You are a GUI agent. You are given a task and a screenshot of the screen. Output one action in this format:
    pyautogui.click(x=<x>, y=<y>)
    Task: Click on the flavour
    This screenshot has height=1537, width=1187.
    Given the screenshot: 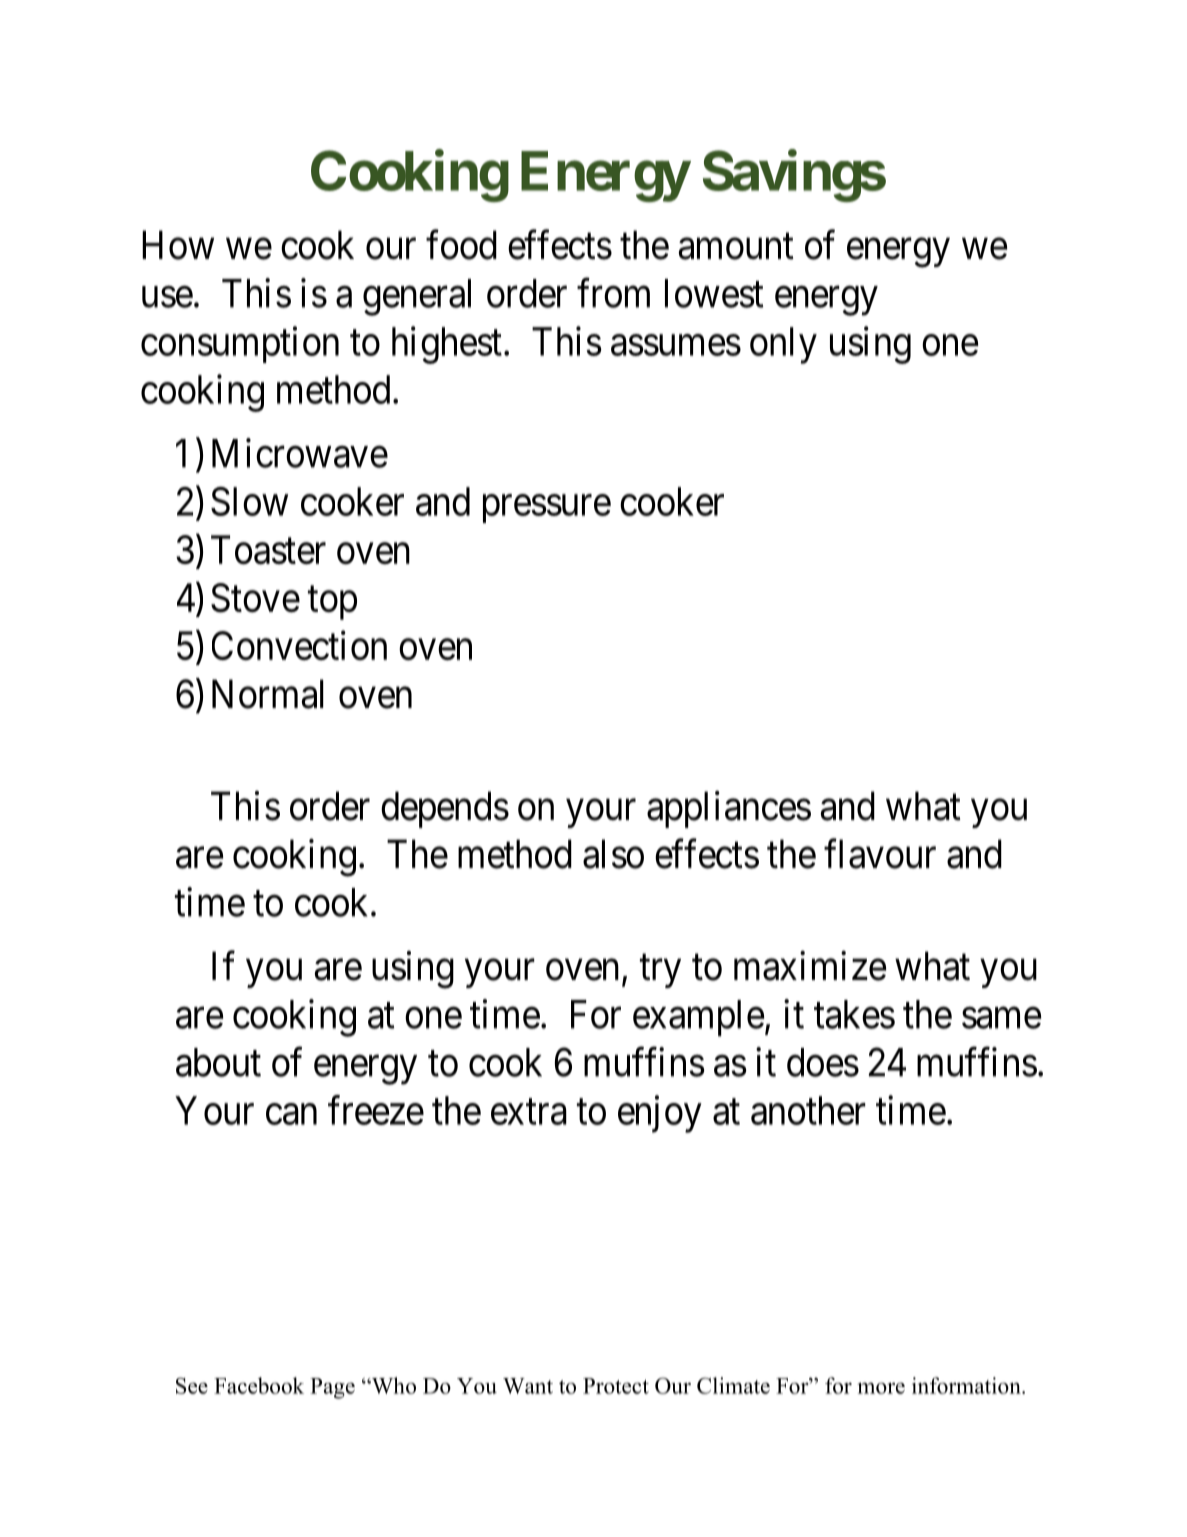 What is the action you would take?
    pyautogui.click(x=880, y=854)
